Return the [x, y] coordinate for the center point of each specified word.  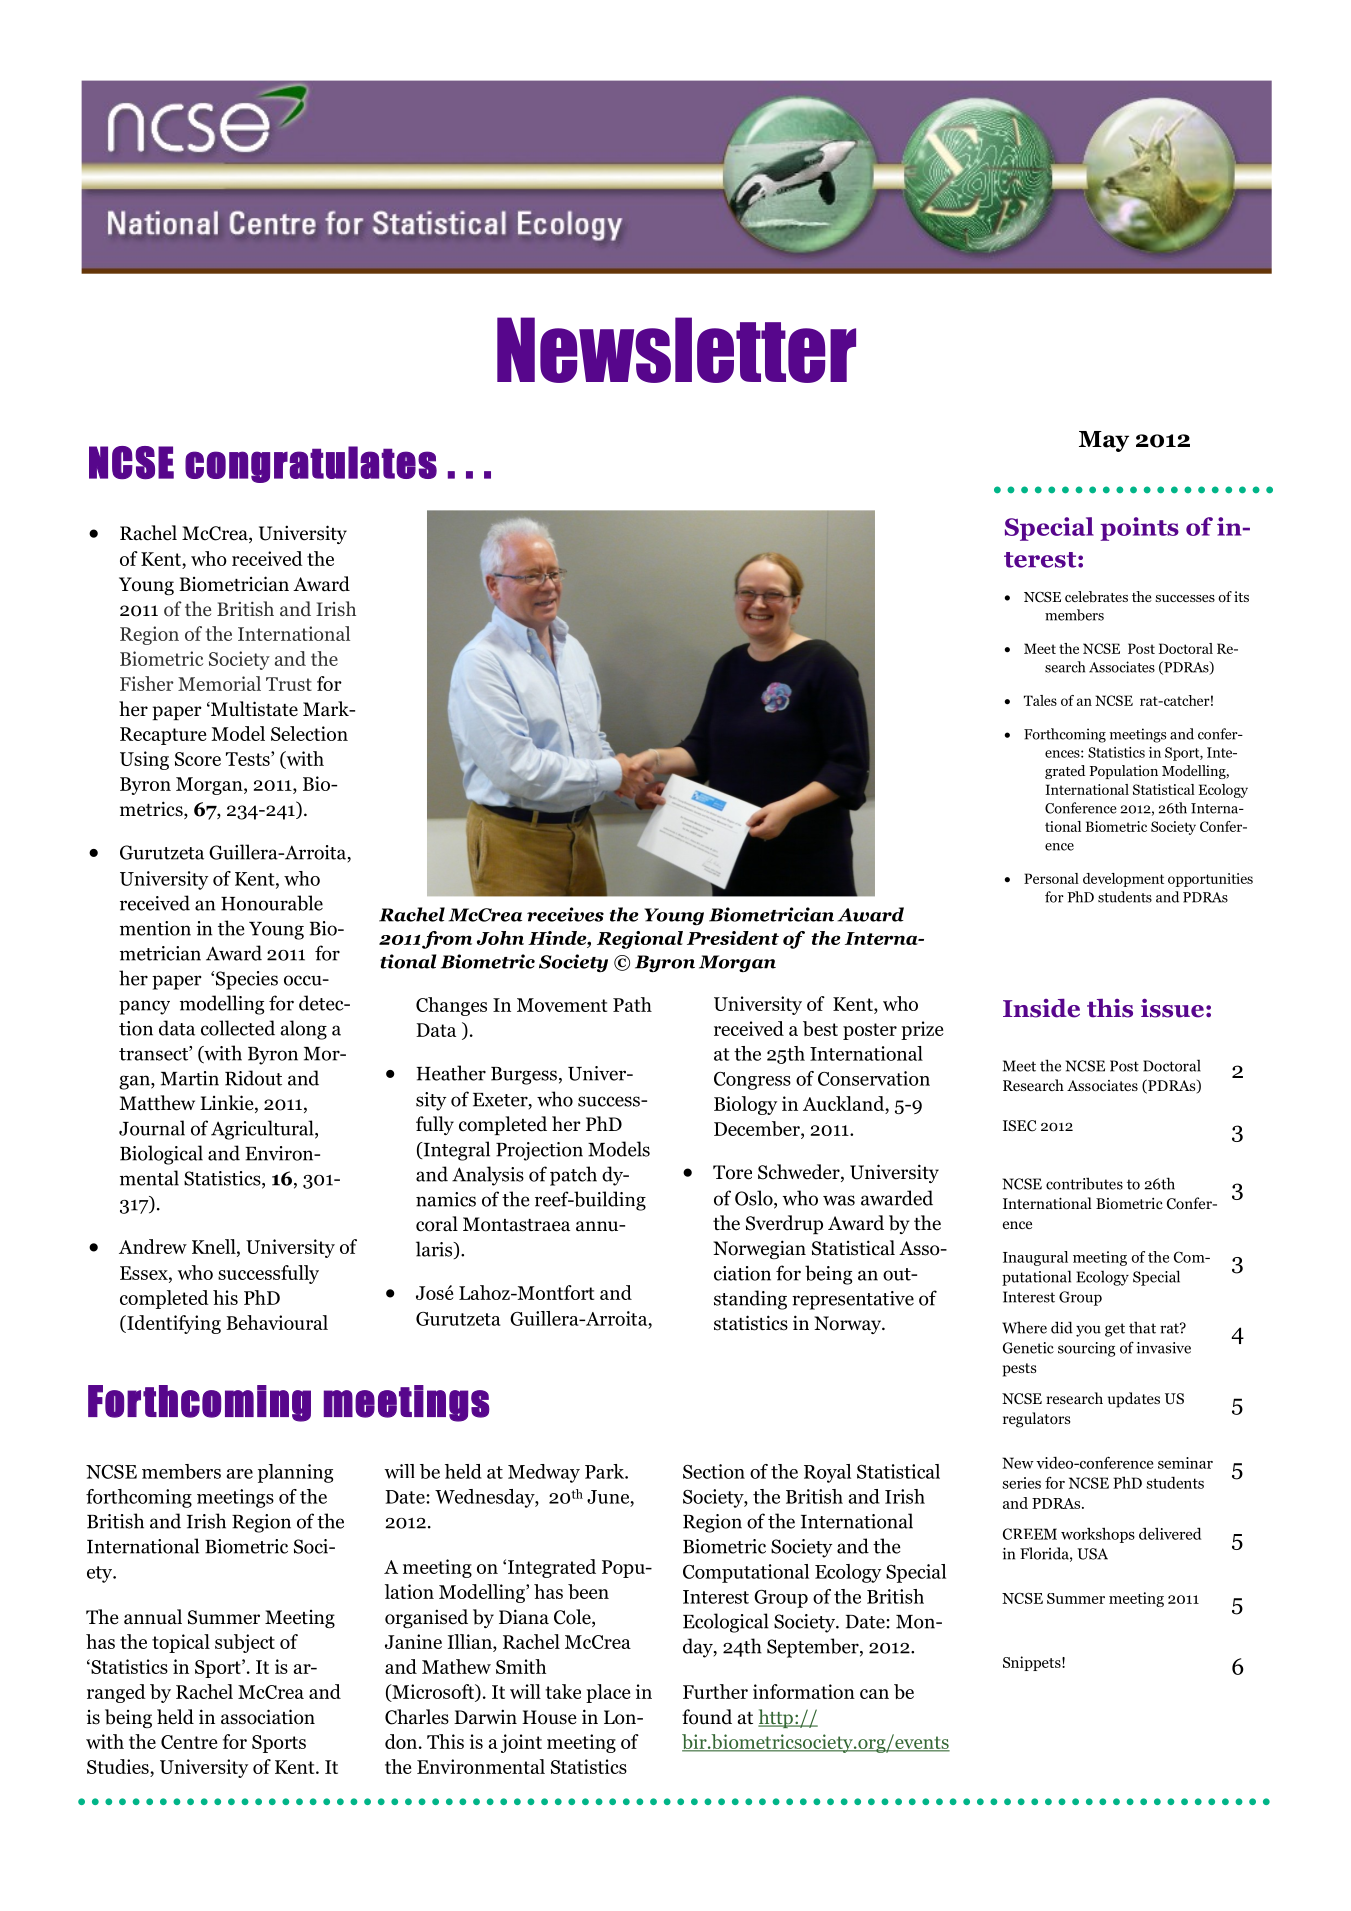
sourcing [1086, 1349]
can [874, 1694]
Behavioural [277, 1322]
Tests [249, 759]
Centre [189, 1742]
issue [1172, 1008]
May [1104, 441]
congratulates [311, 464]
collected [238, 1028]
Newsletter [676, 350]
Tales [1040, 700]
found [707, 1717]
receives [565, 914]
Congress [752, 1081]
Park [606, 1471]
